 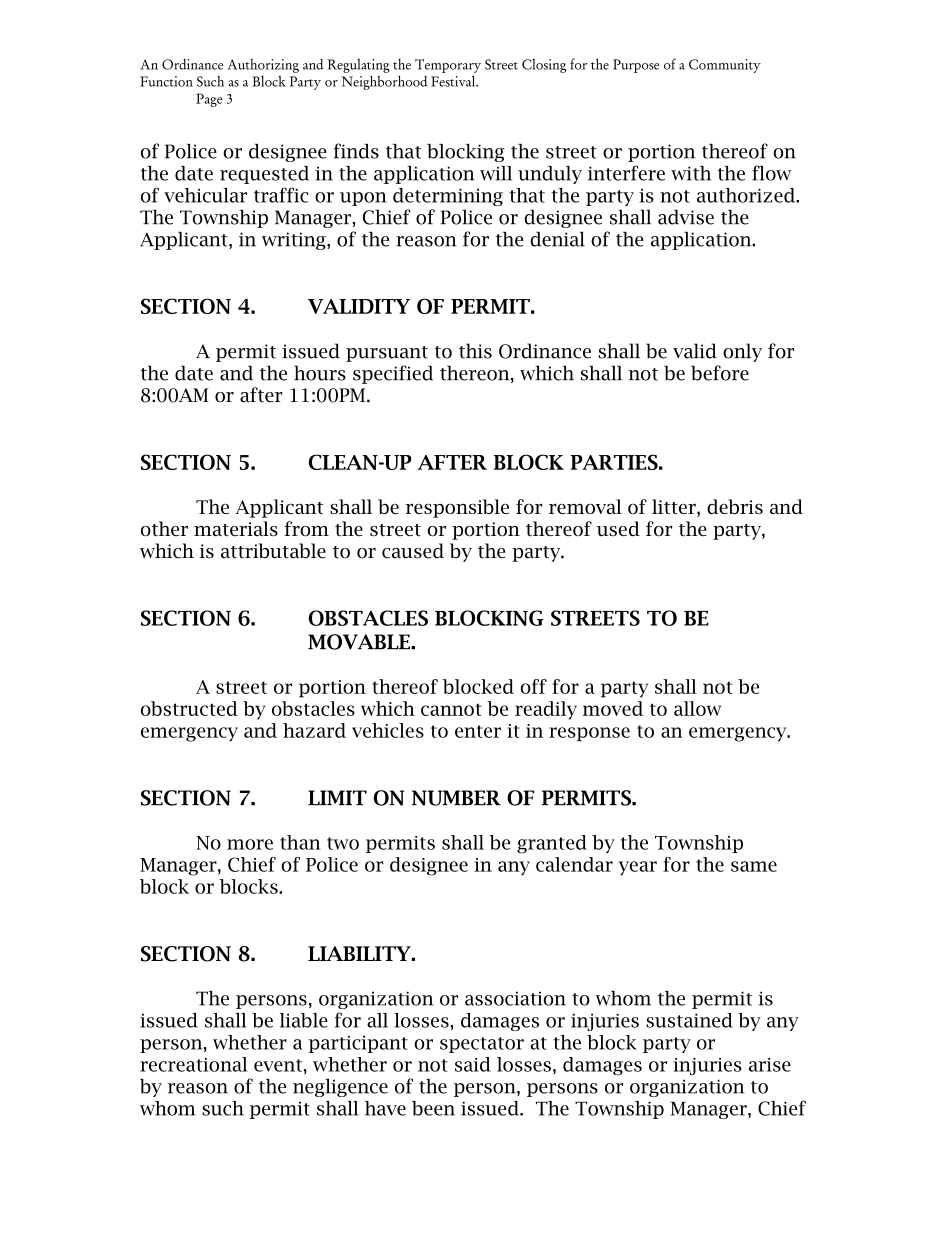 I want to click on Page, so click(x=209, y=100).
